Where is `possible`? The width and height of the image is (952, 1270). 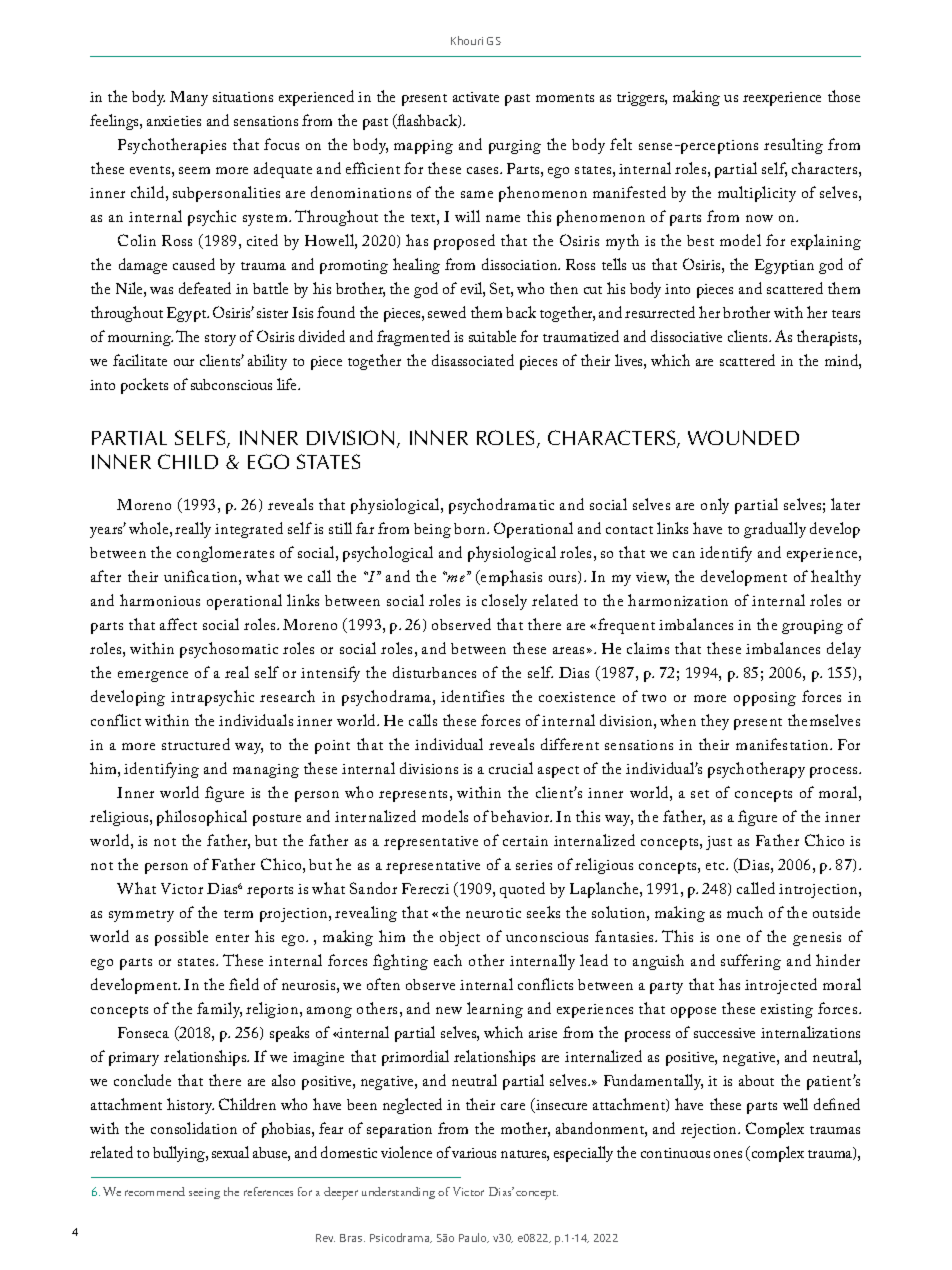 possible is located at coordinates (181, 938).
